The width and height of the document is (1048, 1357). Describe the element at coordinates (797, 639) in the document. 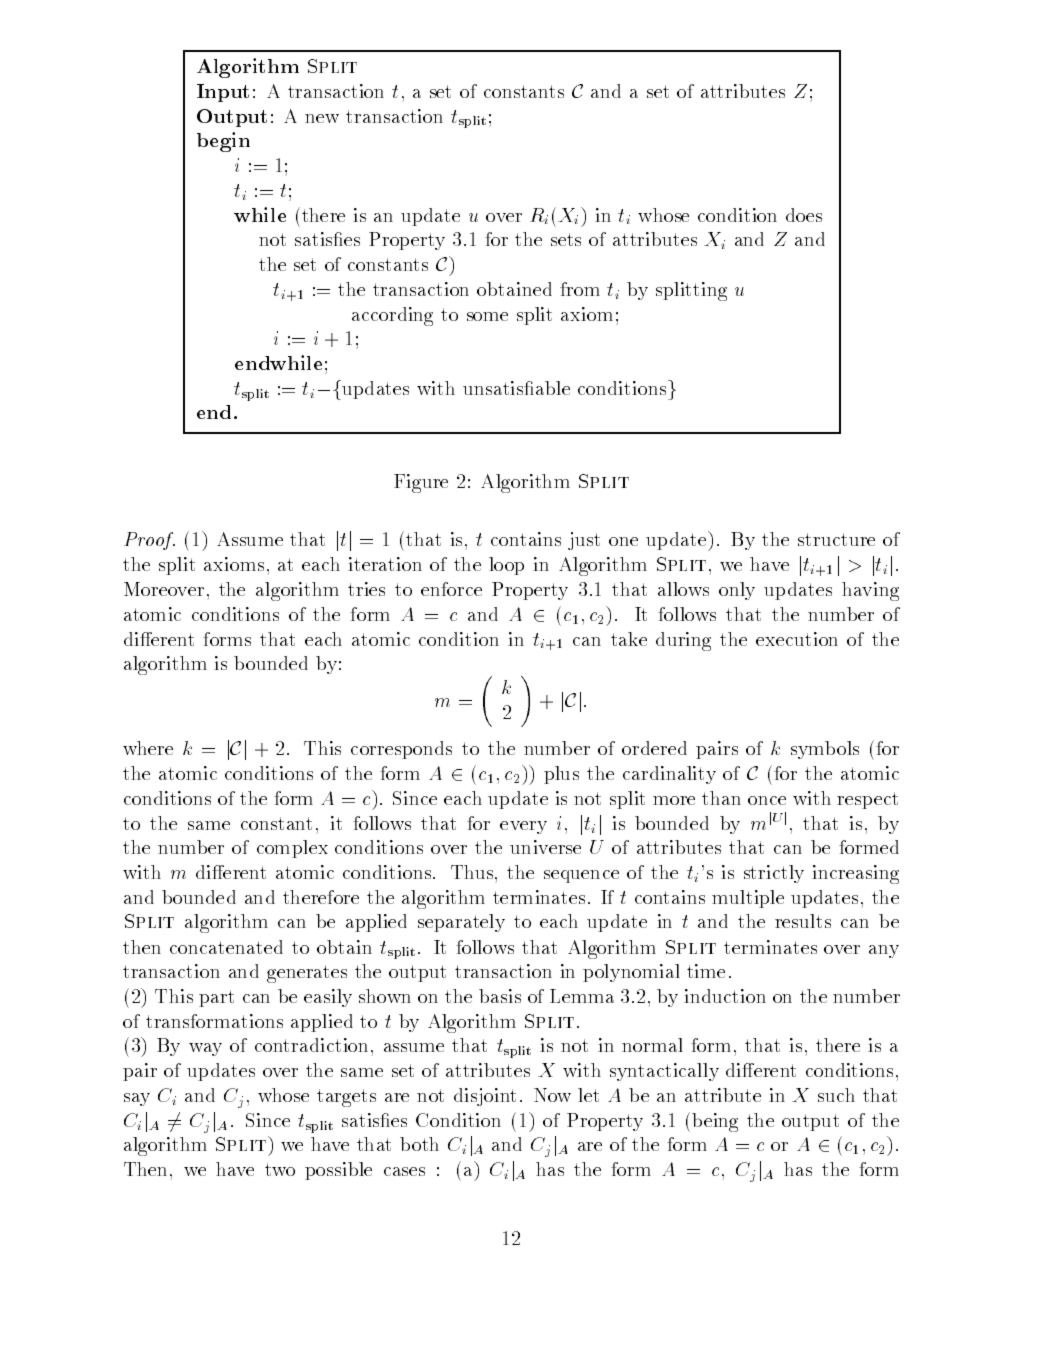

I see `execution` at that location.
